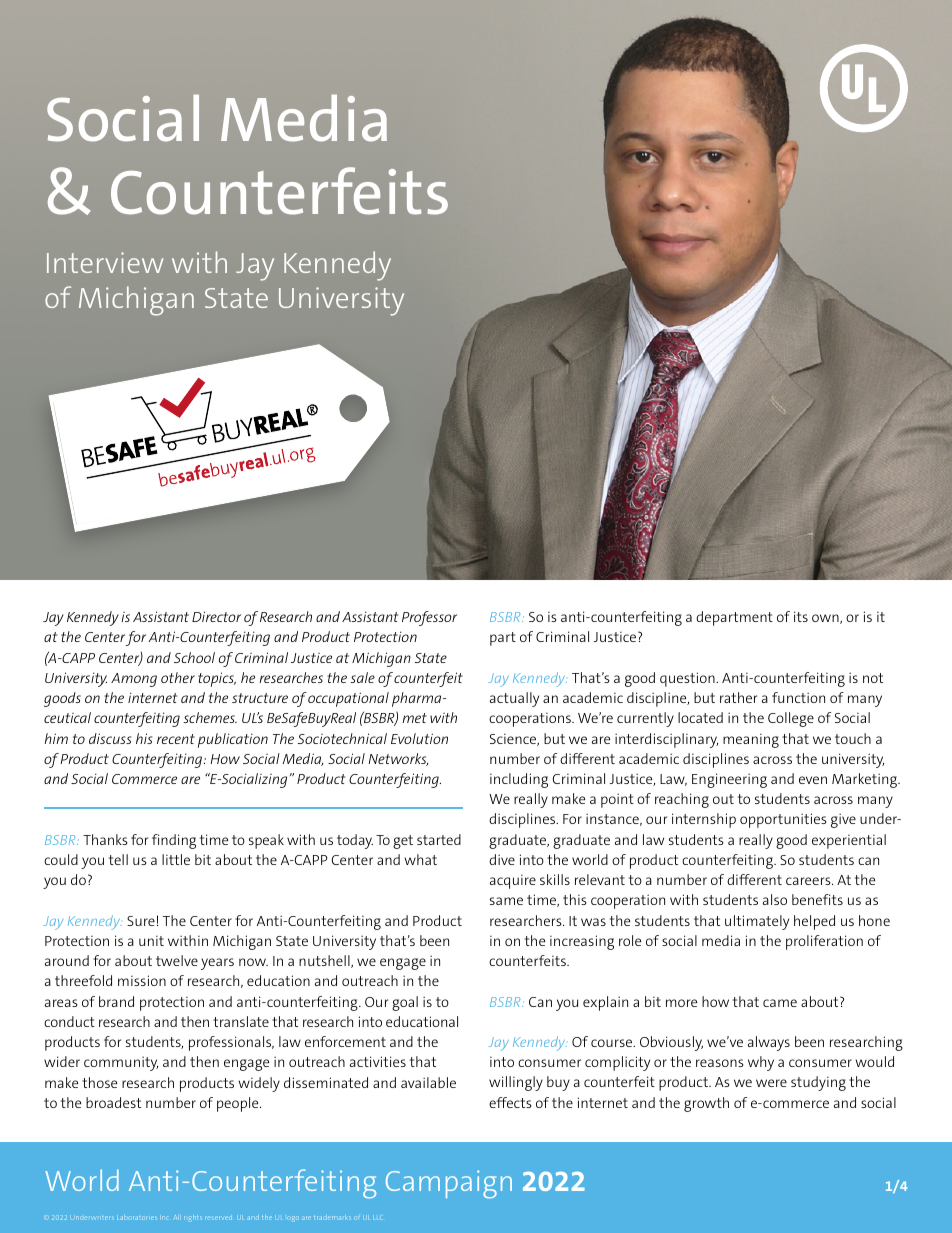 The height and width of the screenshot is (1233, 952). I want to click on Interview, so click(105, 262).
